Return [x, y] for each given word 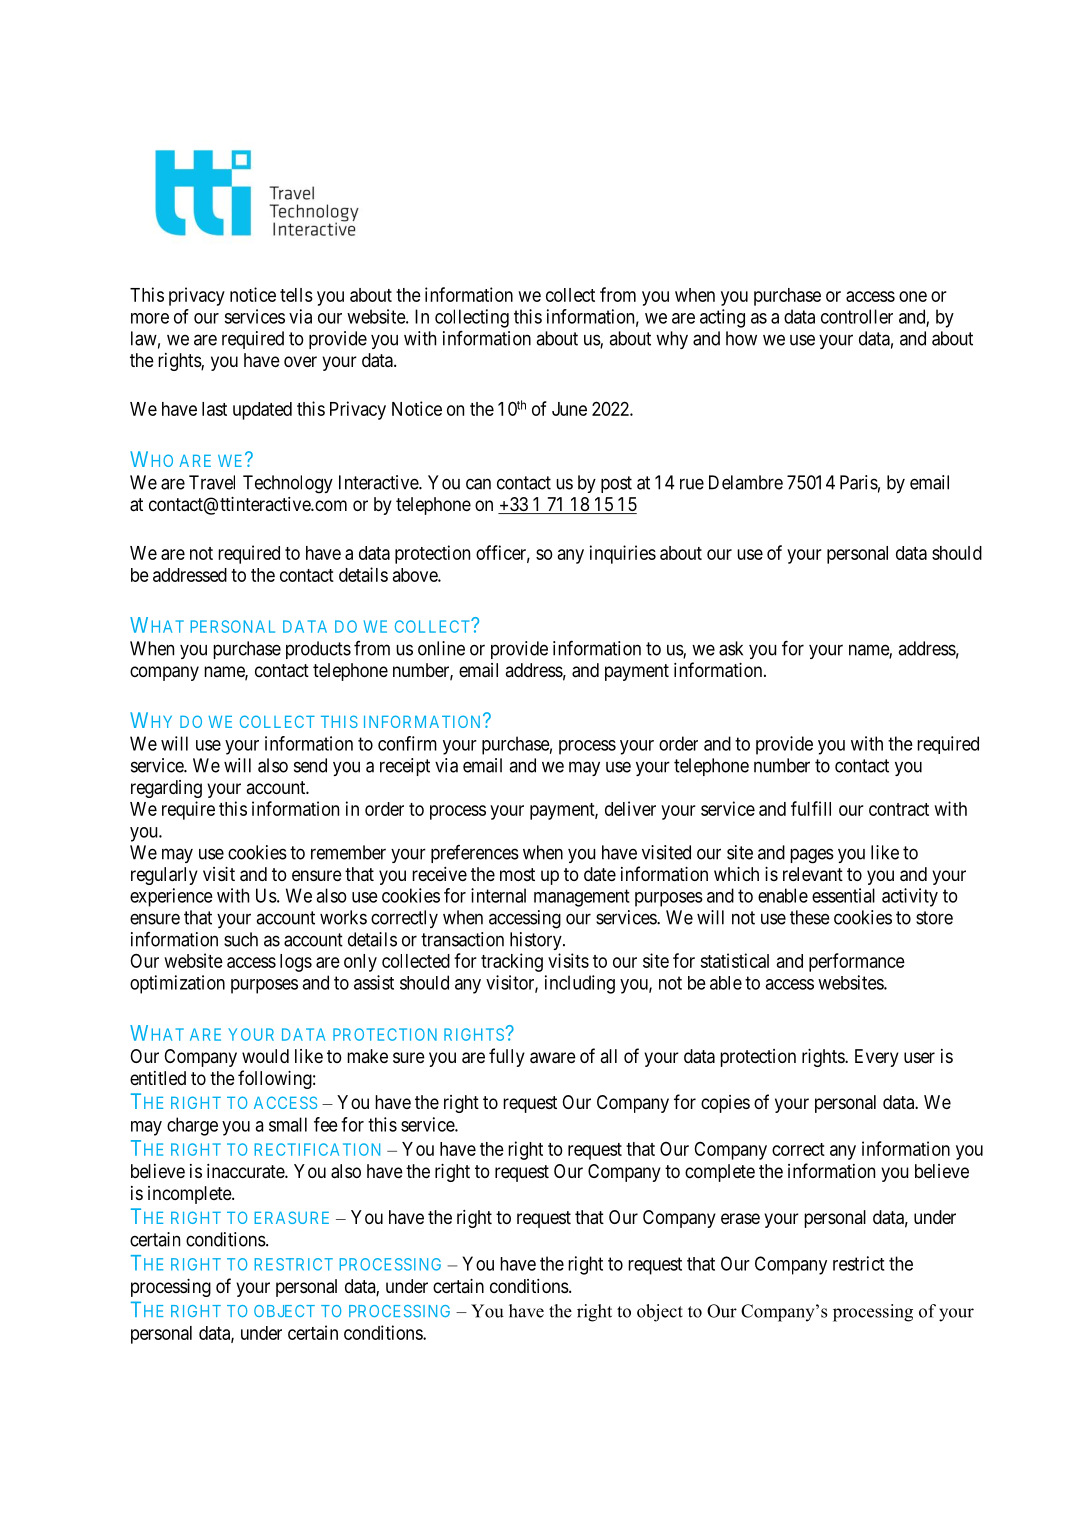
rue [692, 484]
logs [296, 963]
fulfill [811, 808]
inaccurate [246, 1171]
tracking [512, 962]
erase [740, 1218]
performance [857, 962]
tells [296, 295]
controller [857, 316]
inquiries [623, 554]
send [310, 765]
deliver [630, 808]
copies [725, 1104]
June [569, 409]
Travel [212, 482]
